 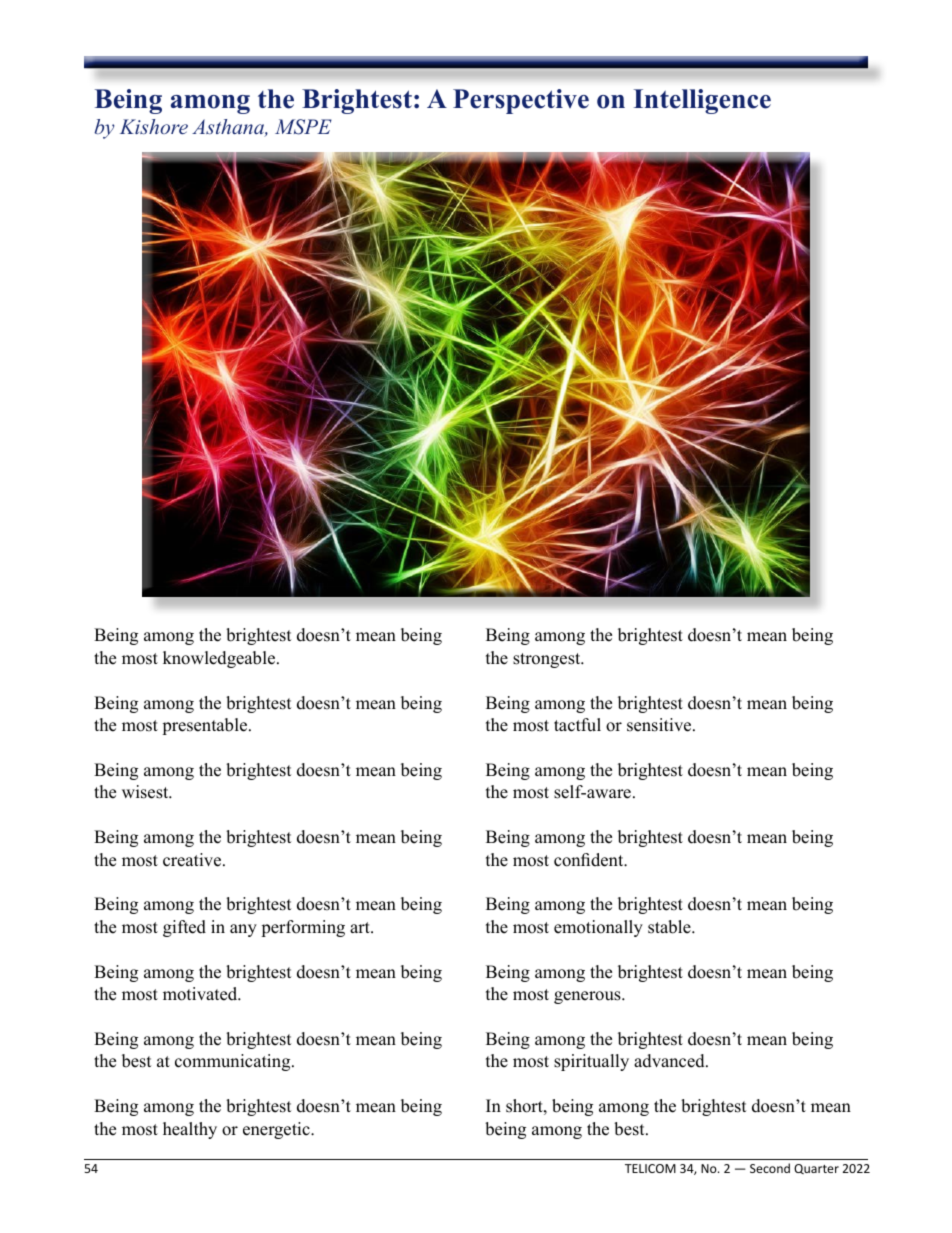 What do you see at coordinates (521, 101) in the image?
I see `Perspective` at bounding box center [521, 101].
